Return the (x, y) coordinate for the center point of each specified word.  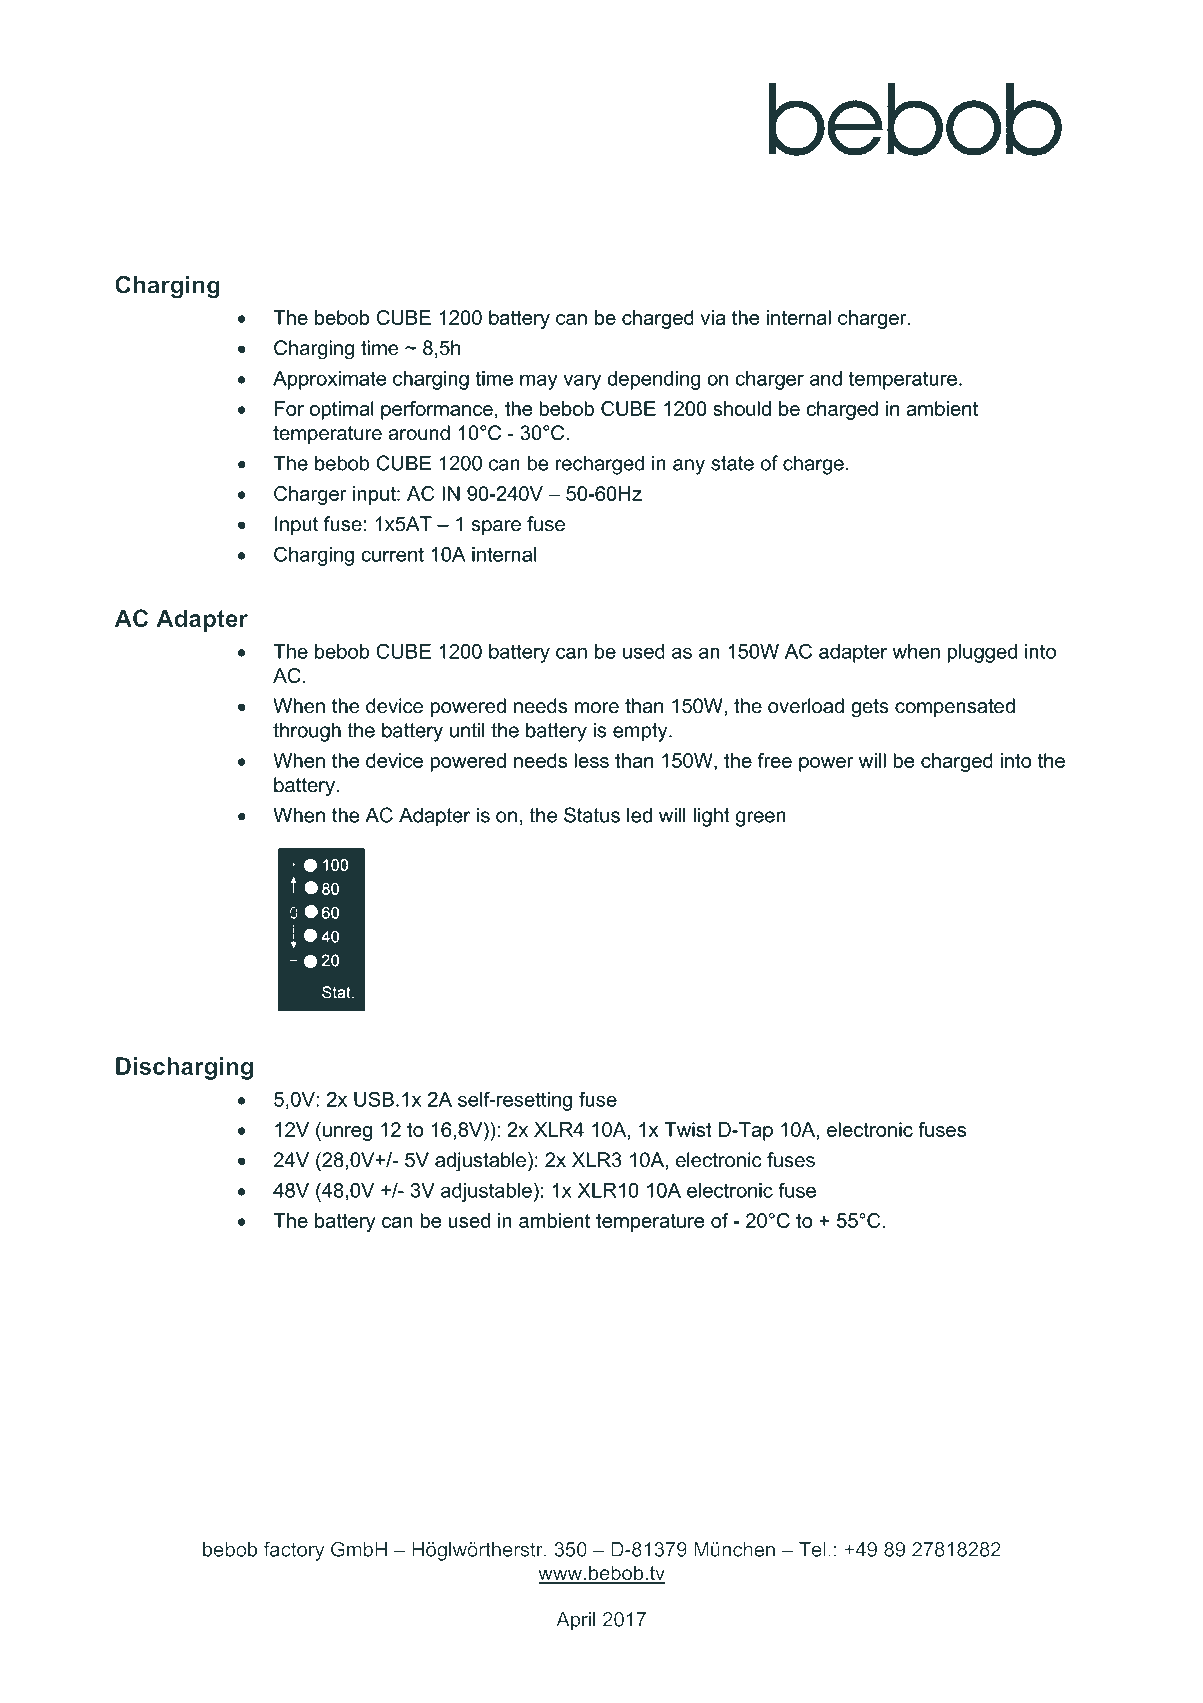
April (575, 1621)
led (639, 815)
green (761, 819)
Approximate (330, 380)
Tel (812, 1549)
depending (654, 380)
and (826, 378)
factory (294, 1551)
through (307, 732)
